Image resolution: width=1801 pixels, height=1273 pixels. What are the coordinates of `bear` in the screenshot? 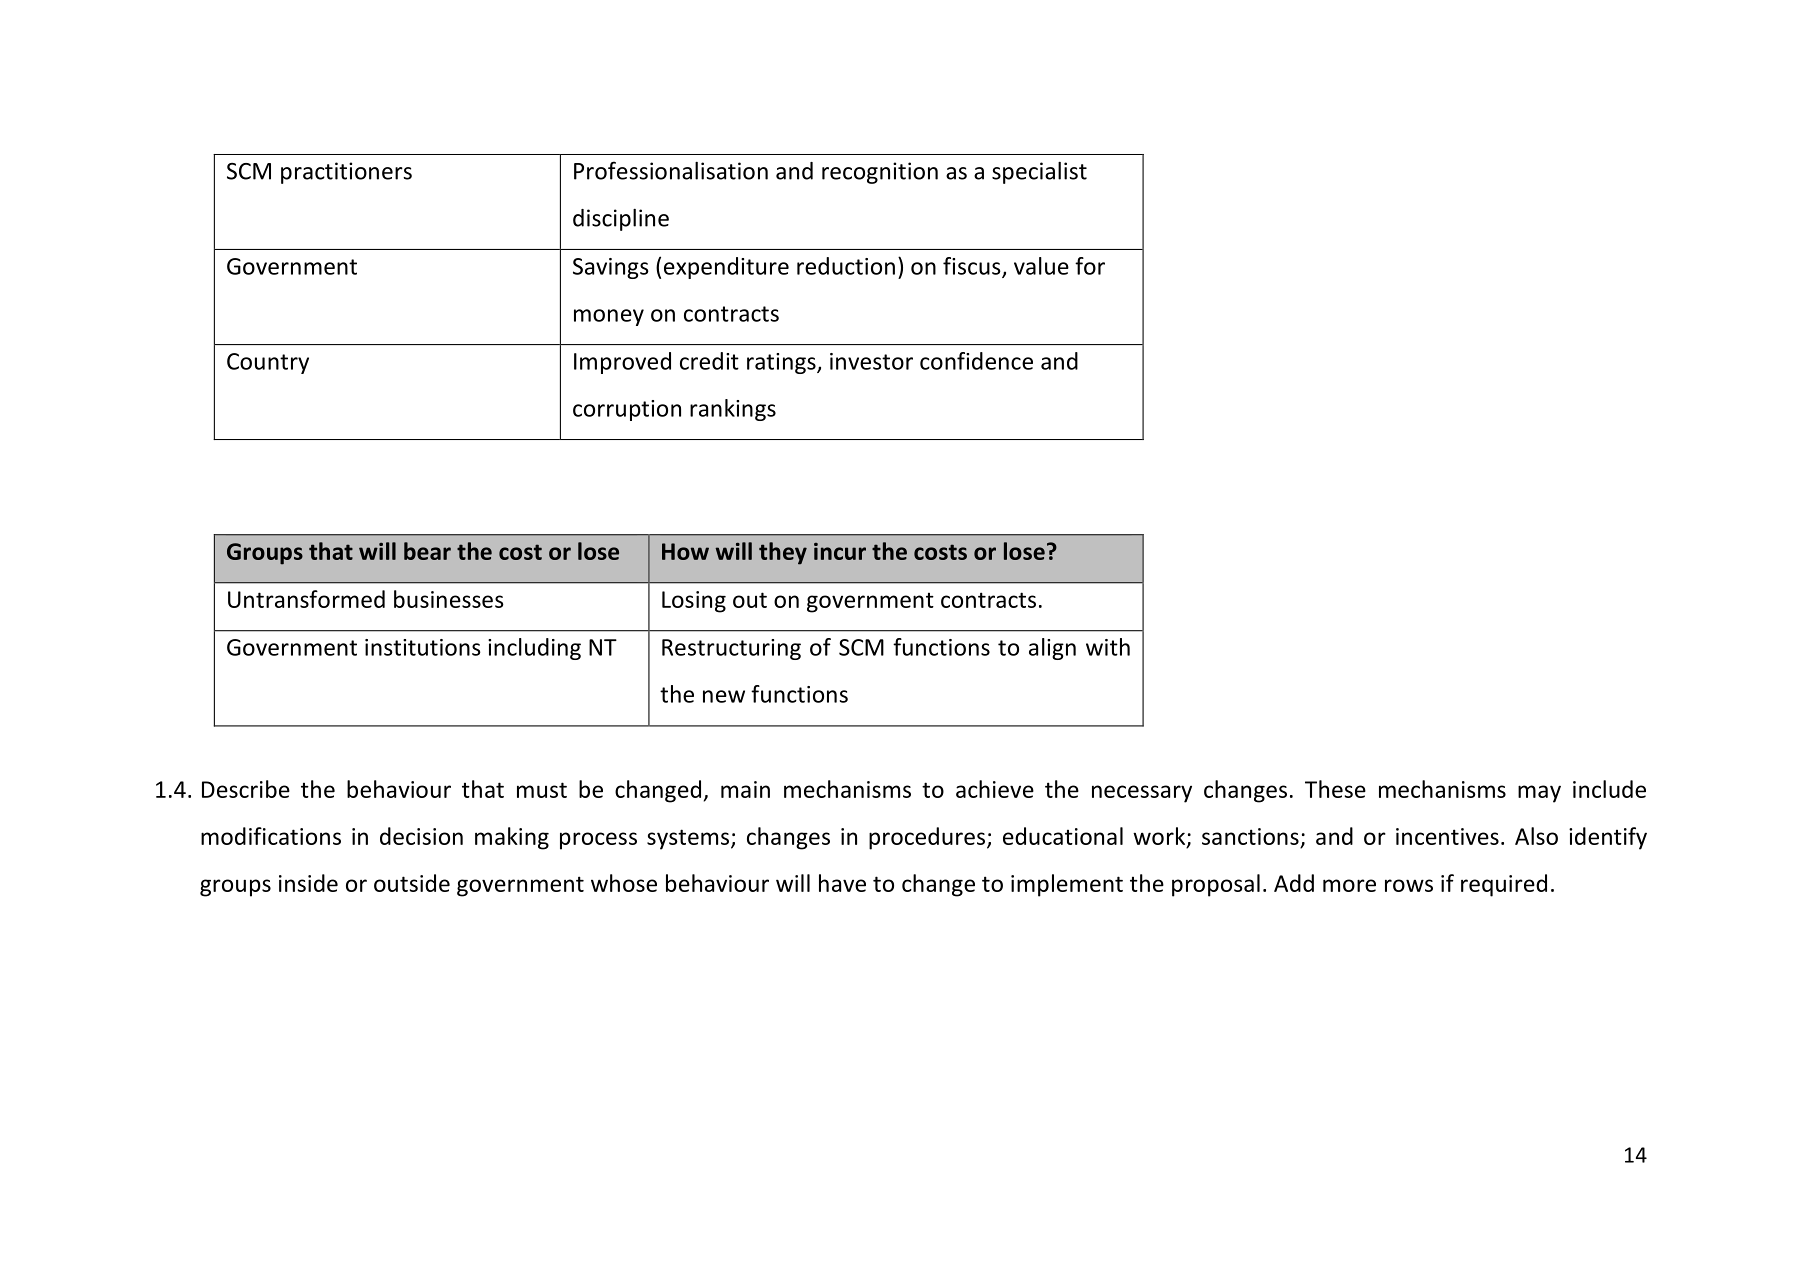 It's located at (427, 551).
